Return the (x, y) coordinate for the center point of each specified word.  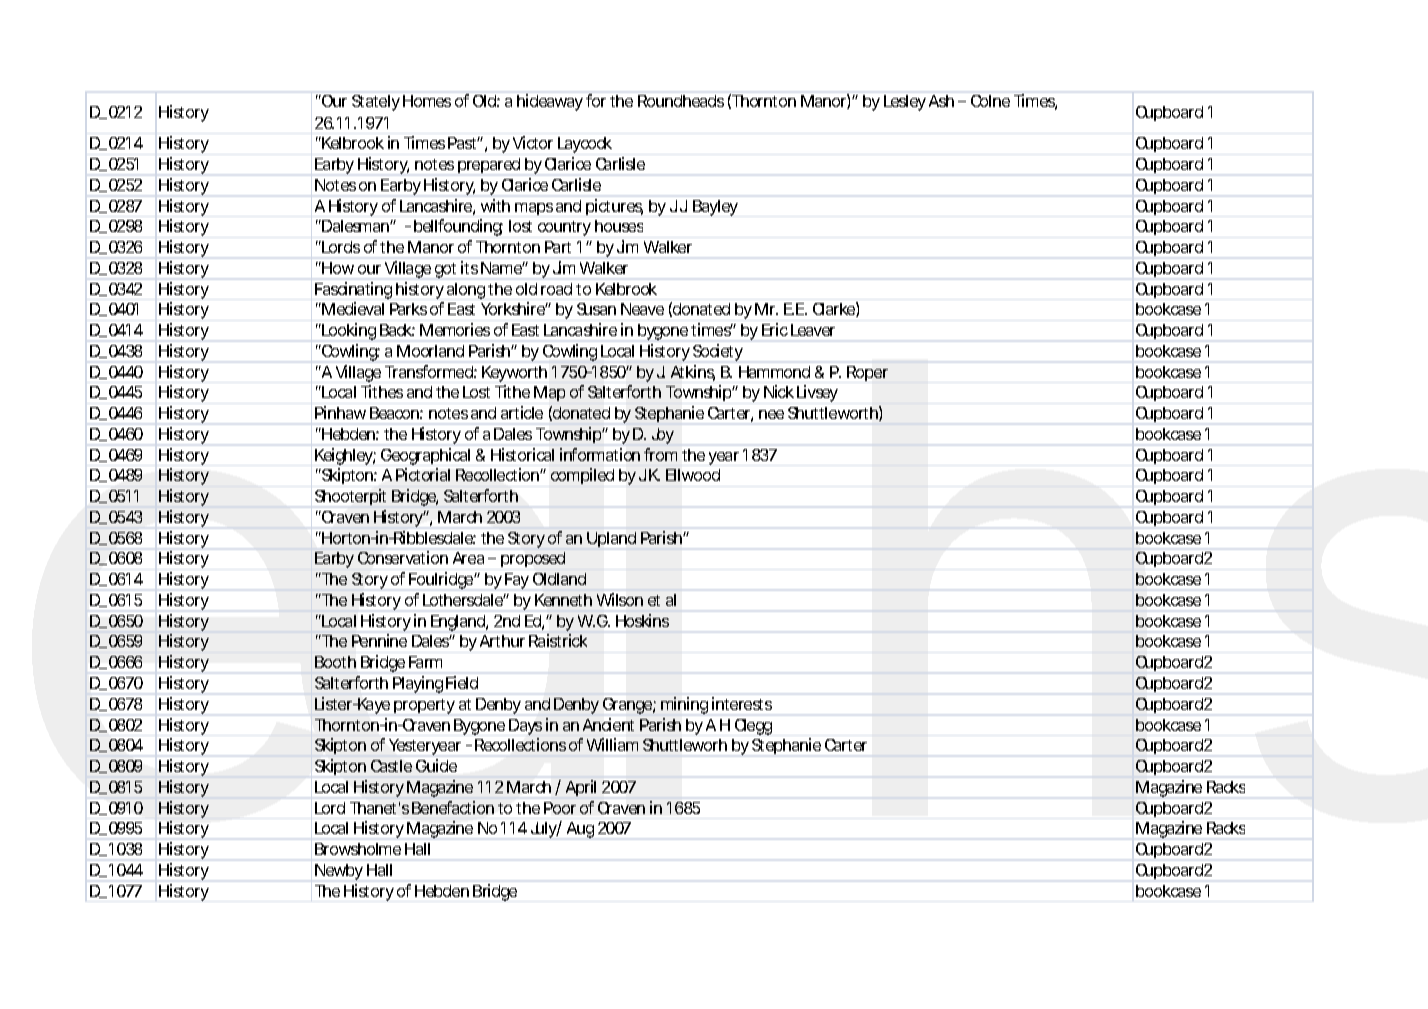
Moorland (430, 351)
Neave (642, 309)
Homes (427, 101)
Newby (339, 872)
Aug (580, 830)
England (458, 623)
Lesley (905, 103)
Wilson (620, 599)
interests (742, 703)
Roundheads (681, 101)
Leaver (813, 330)
